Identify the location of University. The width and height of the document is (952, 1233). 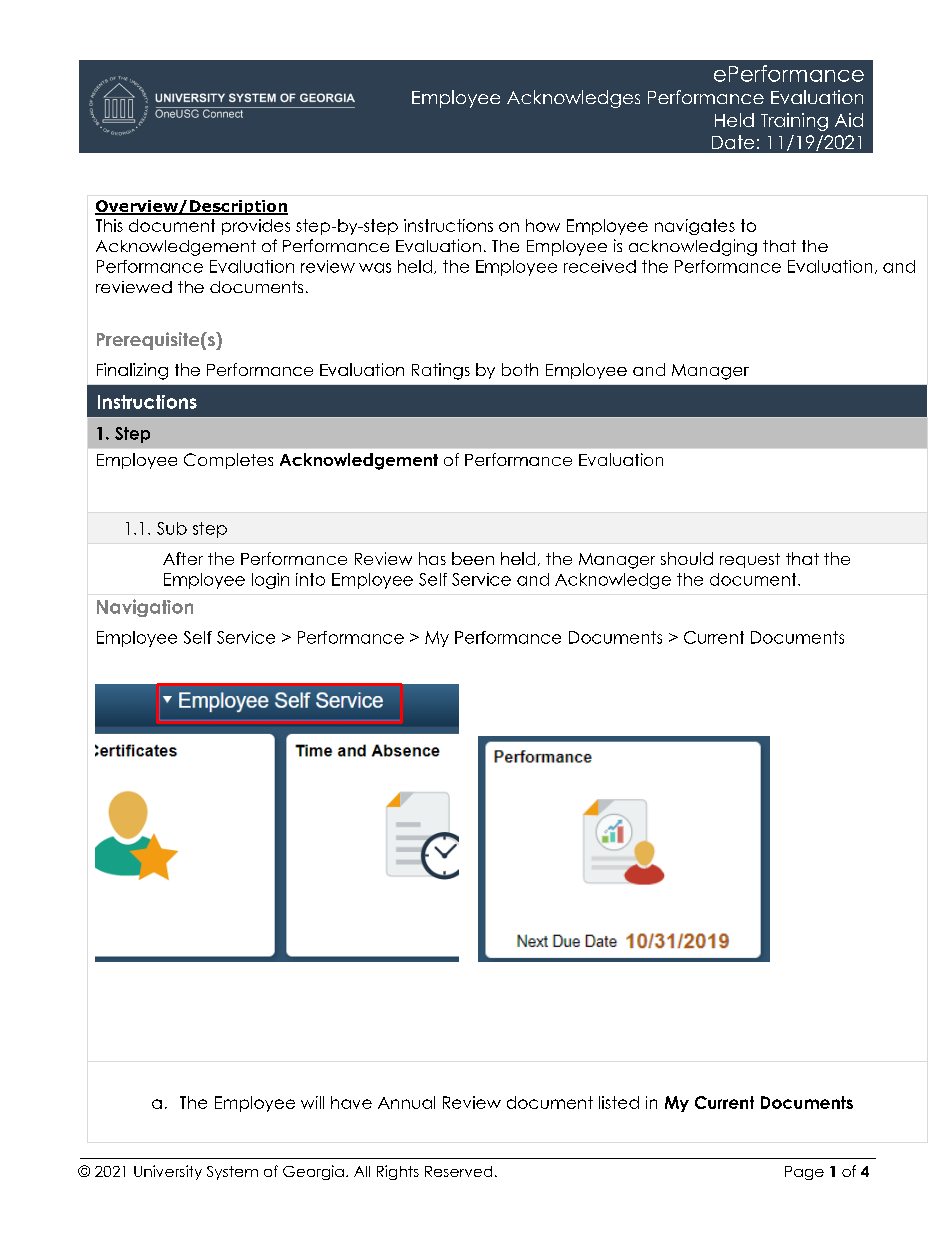
(168, 1172).
